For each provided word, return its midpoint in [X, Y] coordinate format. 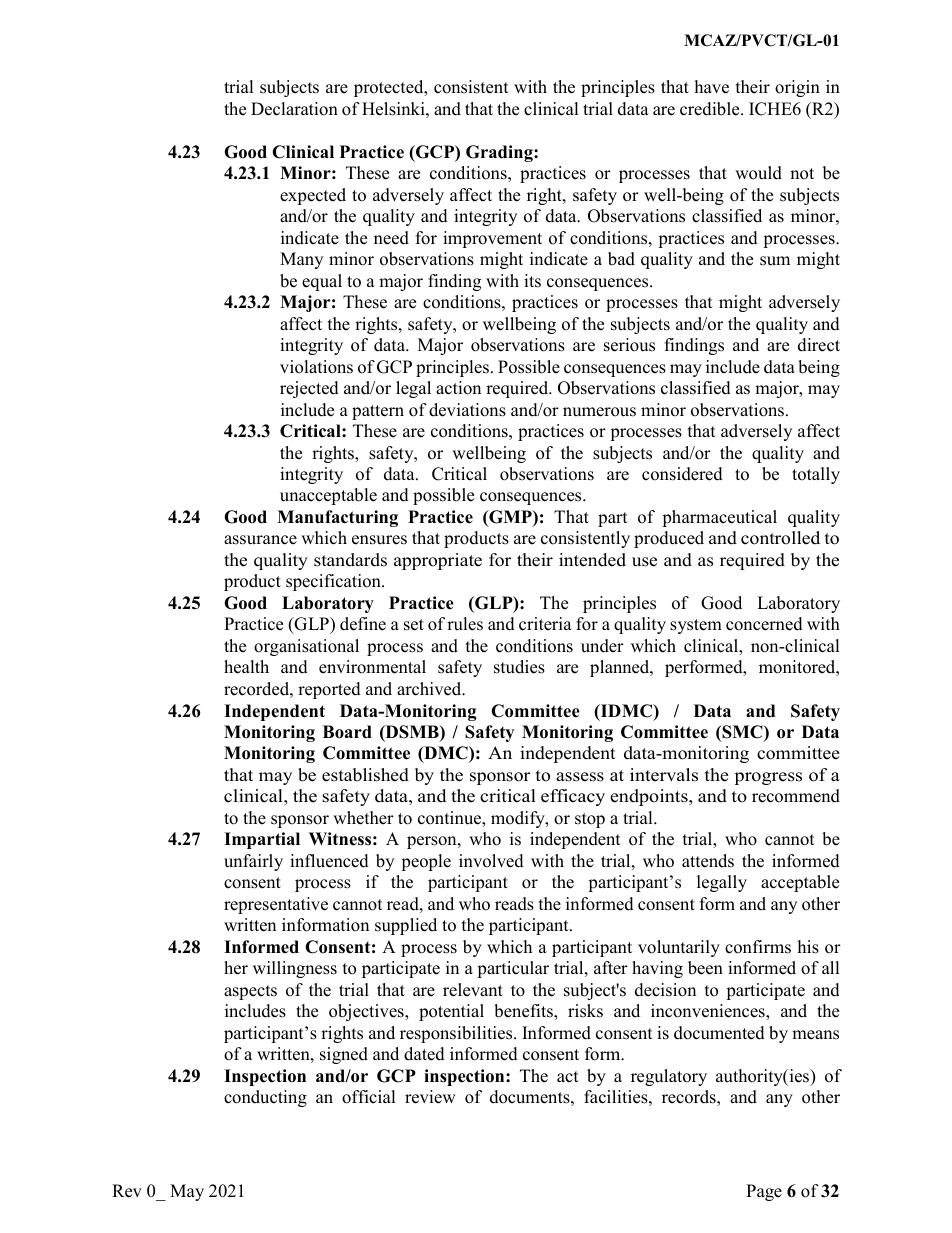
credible [711, 109]
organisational [306, 647]
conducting [265, 1098]
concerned [764, 624]
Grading [500, 153]
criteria [545, 624]
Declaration [294, 109]
